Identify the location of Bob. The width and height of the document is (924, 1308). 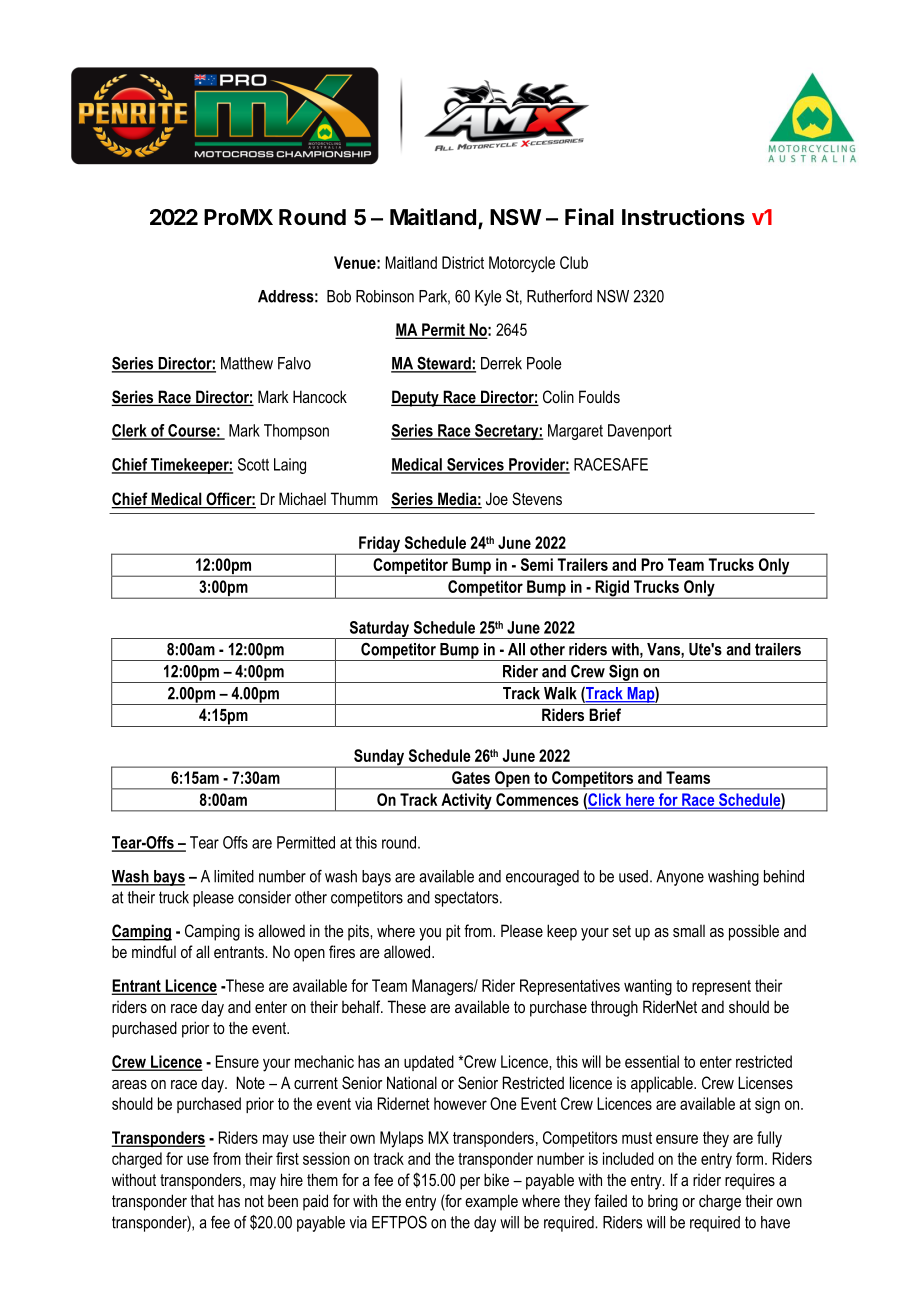
(339, 296).
